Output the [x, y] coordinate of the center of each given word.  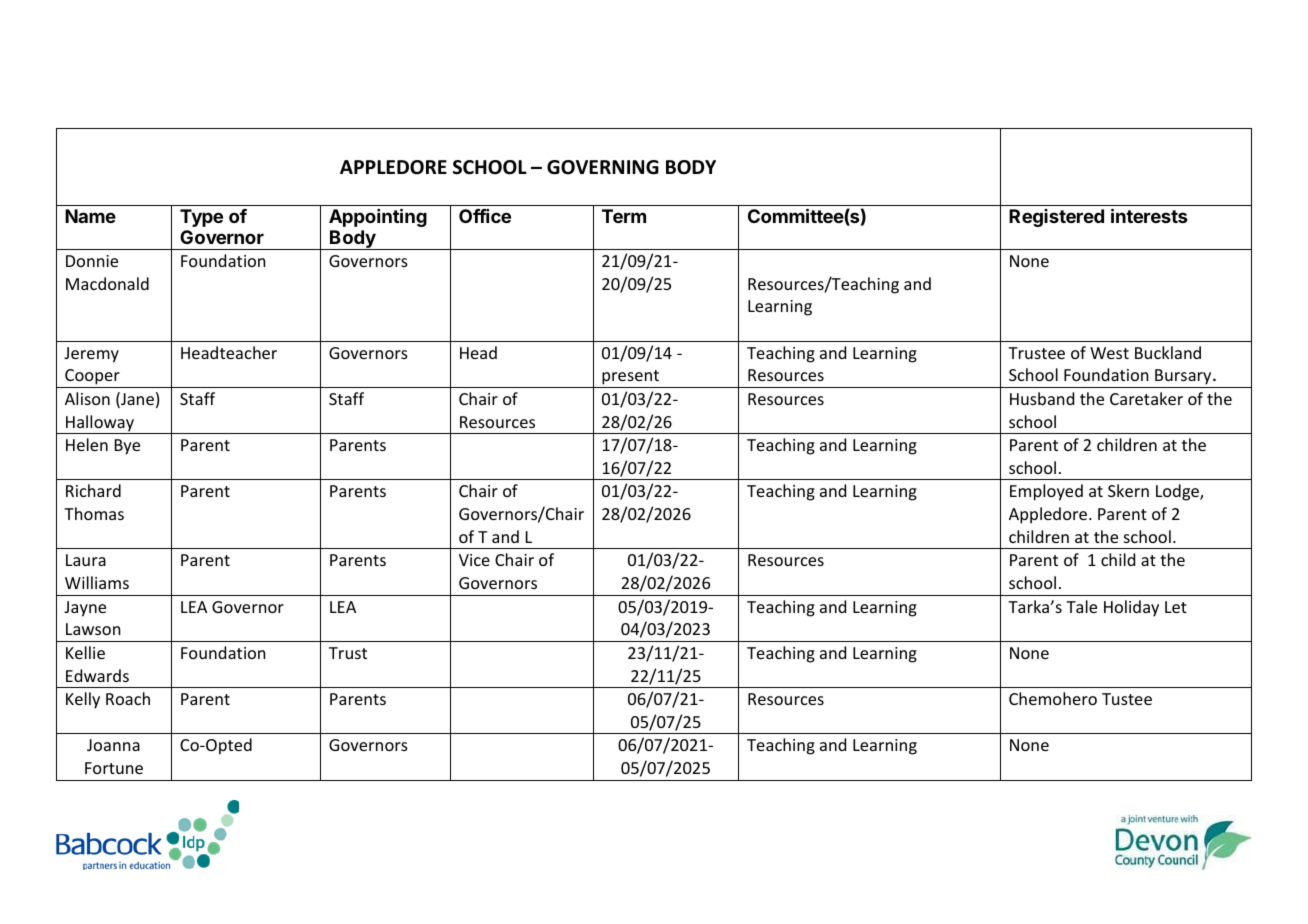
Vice [474, 560]
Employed [1046, 492]
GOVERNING [603, 167]
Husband [1042, 398]
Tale [1081, 606]
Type [201, 218]
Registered [1056, 218]
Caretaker [1146, 398]
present [630, 379]
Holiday [1131, 608]
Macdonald [107, 283]
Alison [87, 398]
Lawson [93, 629]
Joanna [113, 745]
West [1109, 353]
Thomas [94, 513]
